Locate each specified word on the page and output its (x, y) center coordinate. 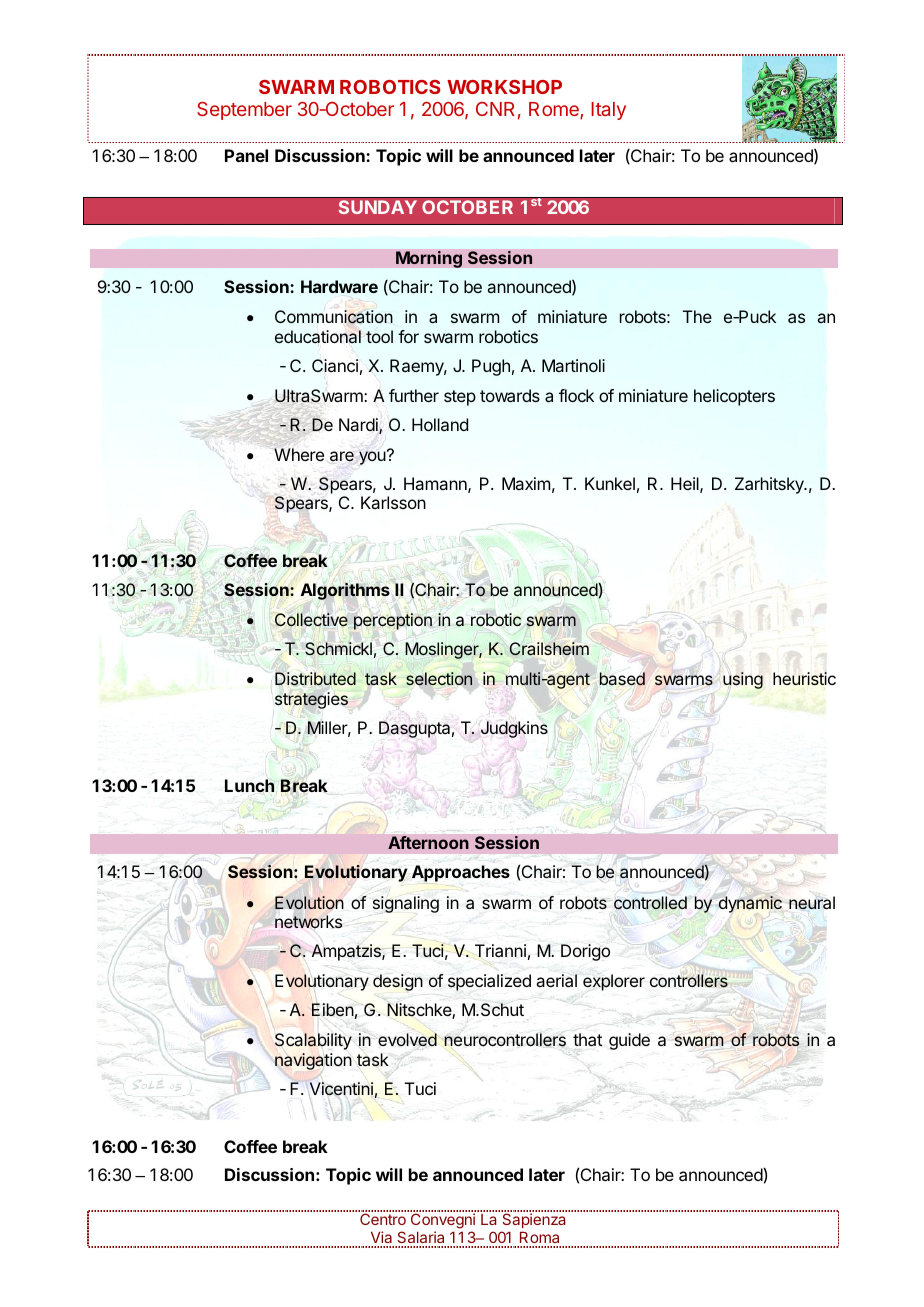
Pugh (491, 367)
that (587, 1039)
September (244, 111)
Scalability (313, 1041)
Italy (608, 111)
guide (629, 1041)
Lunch (249, 785)
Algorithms (345, 591)
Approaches (461, 874)
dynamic (750, 904)
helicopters (734, 397)
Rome (555, 110)
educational (318, 336)
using (743, 680)
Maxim (526, 483)
